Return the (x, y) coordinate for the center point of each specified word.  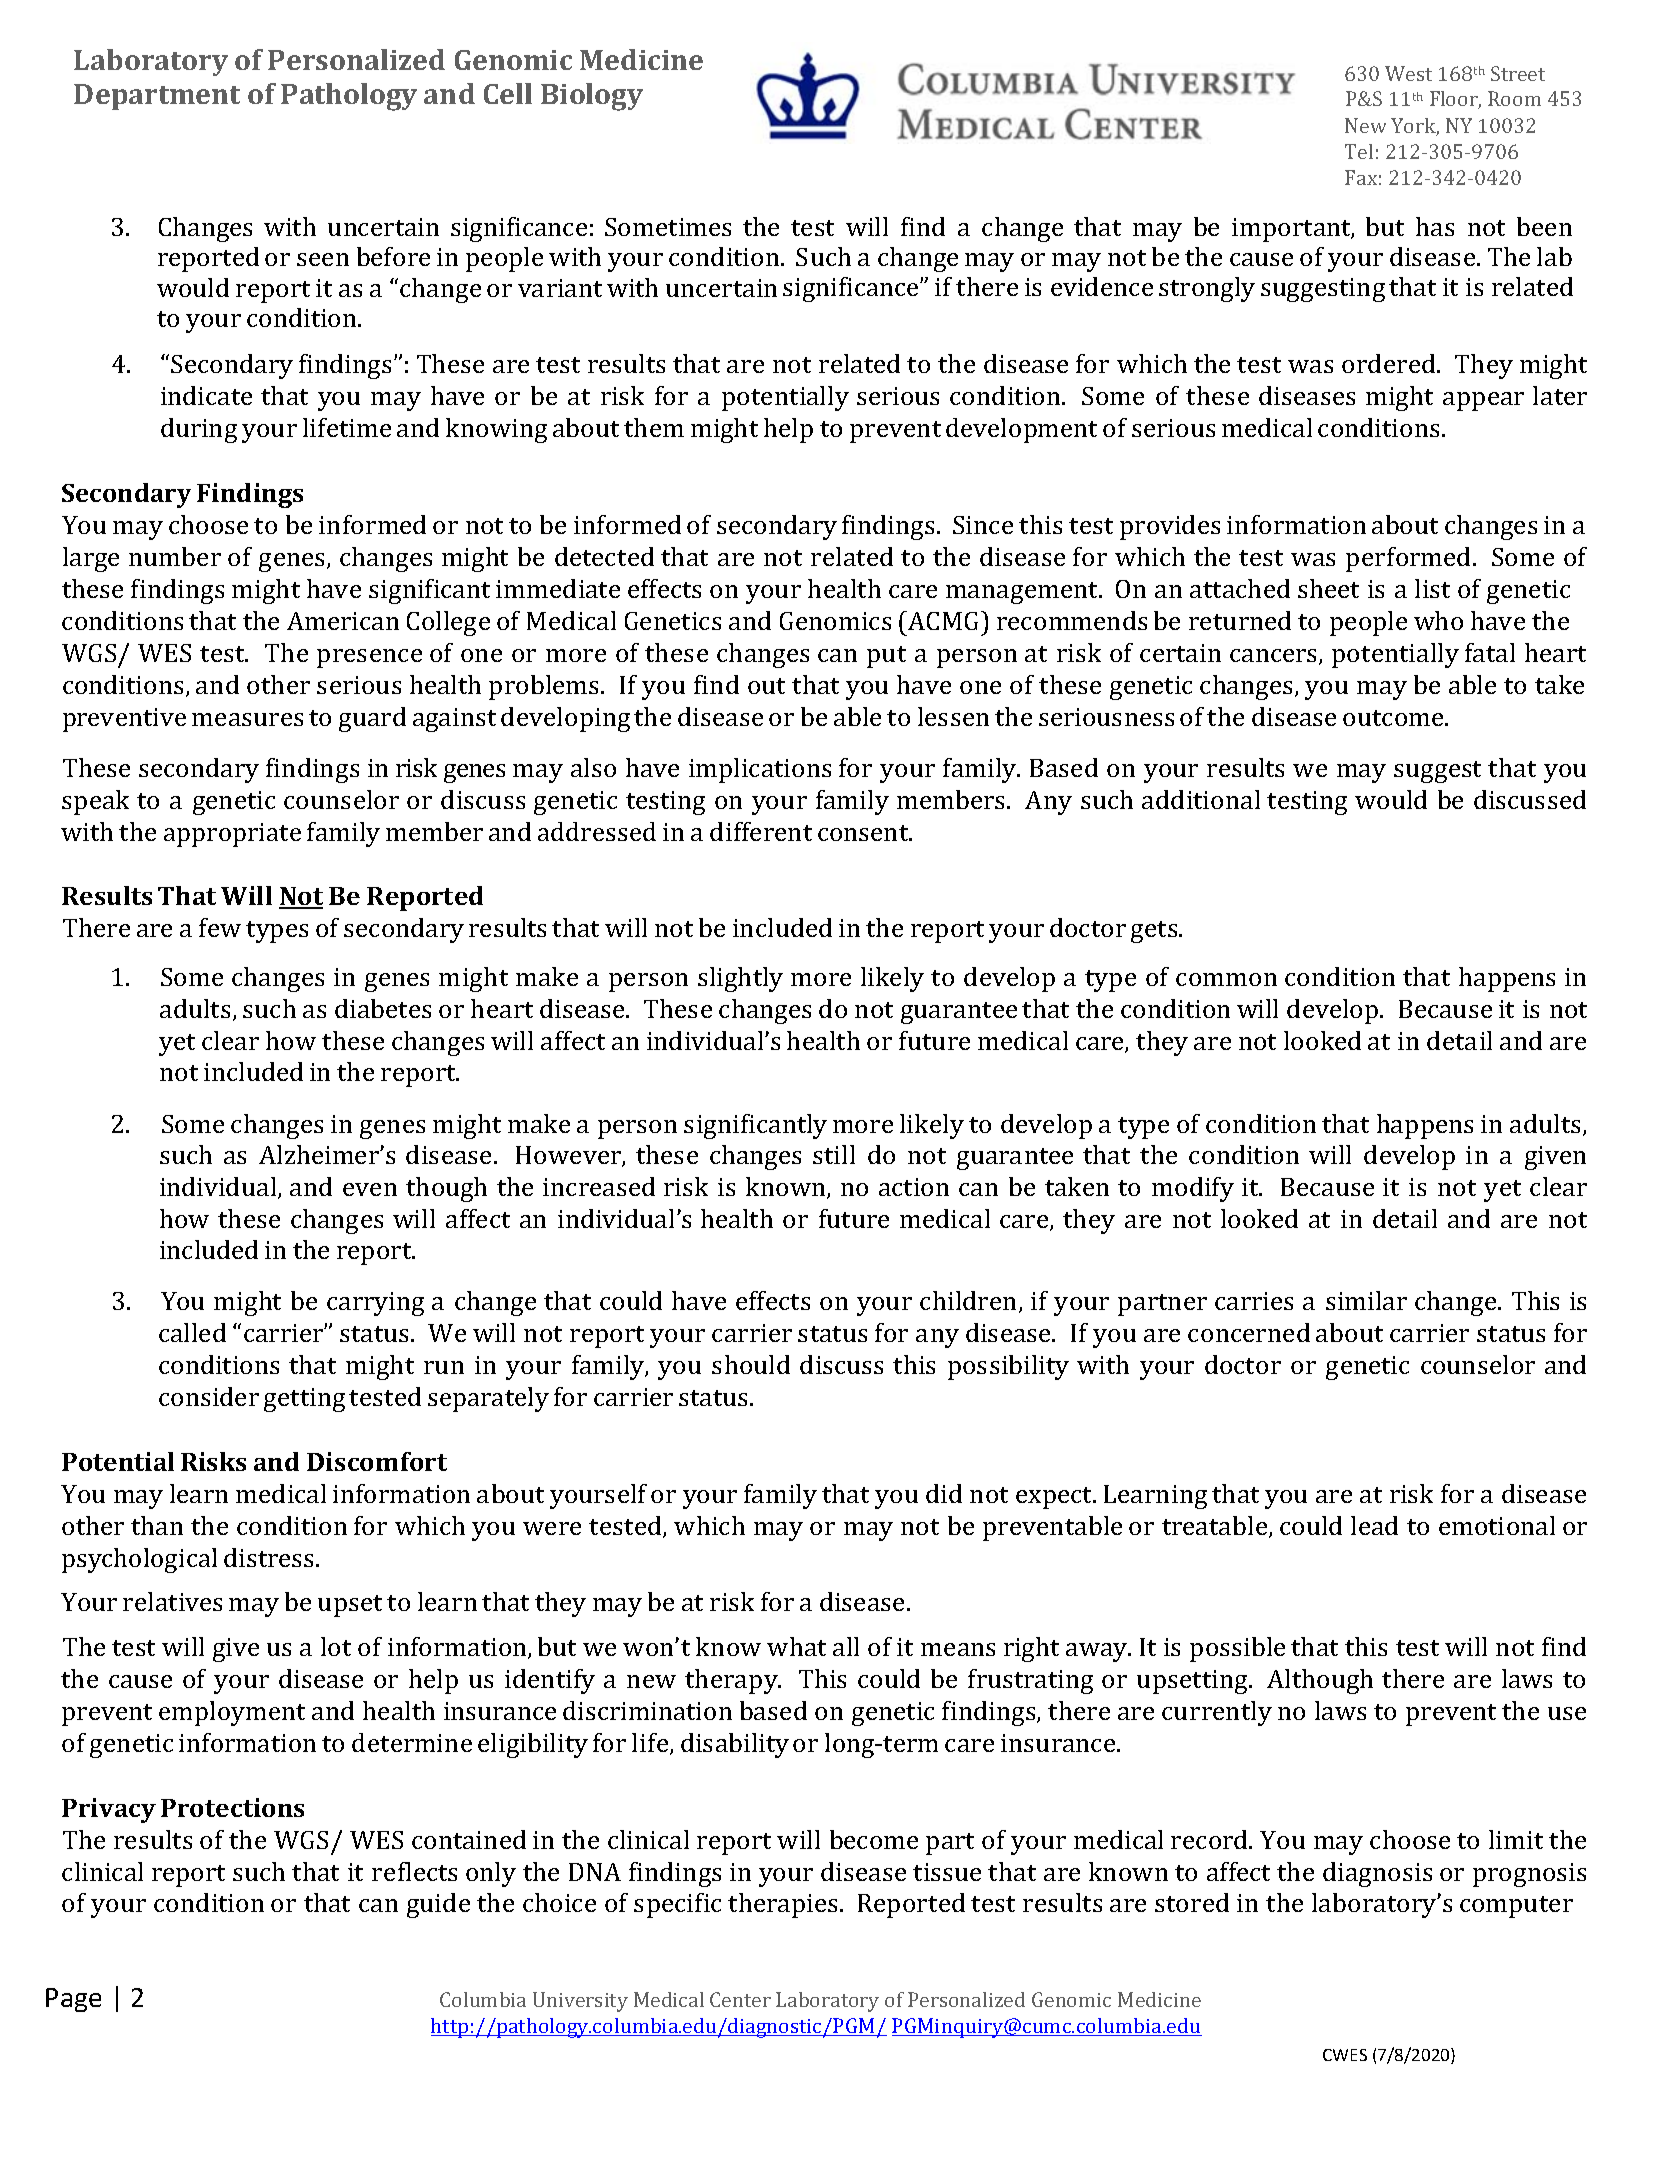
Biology (592, 97)
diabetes (383, 1008)
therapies (782, 1905)
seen (323, 259)
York (1415, 127)
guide (438, 1905)
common (1226, 979)
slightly (740, 979)
